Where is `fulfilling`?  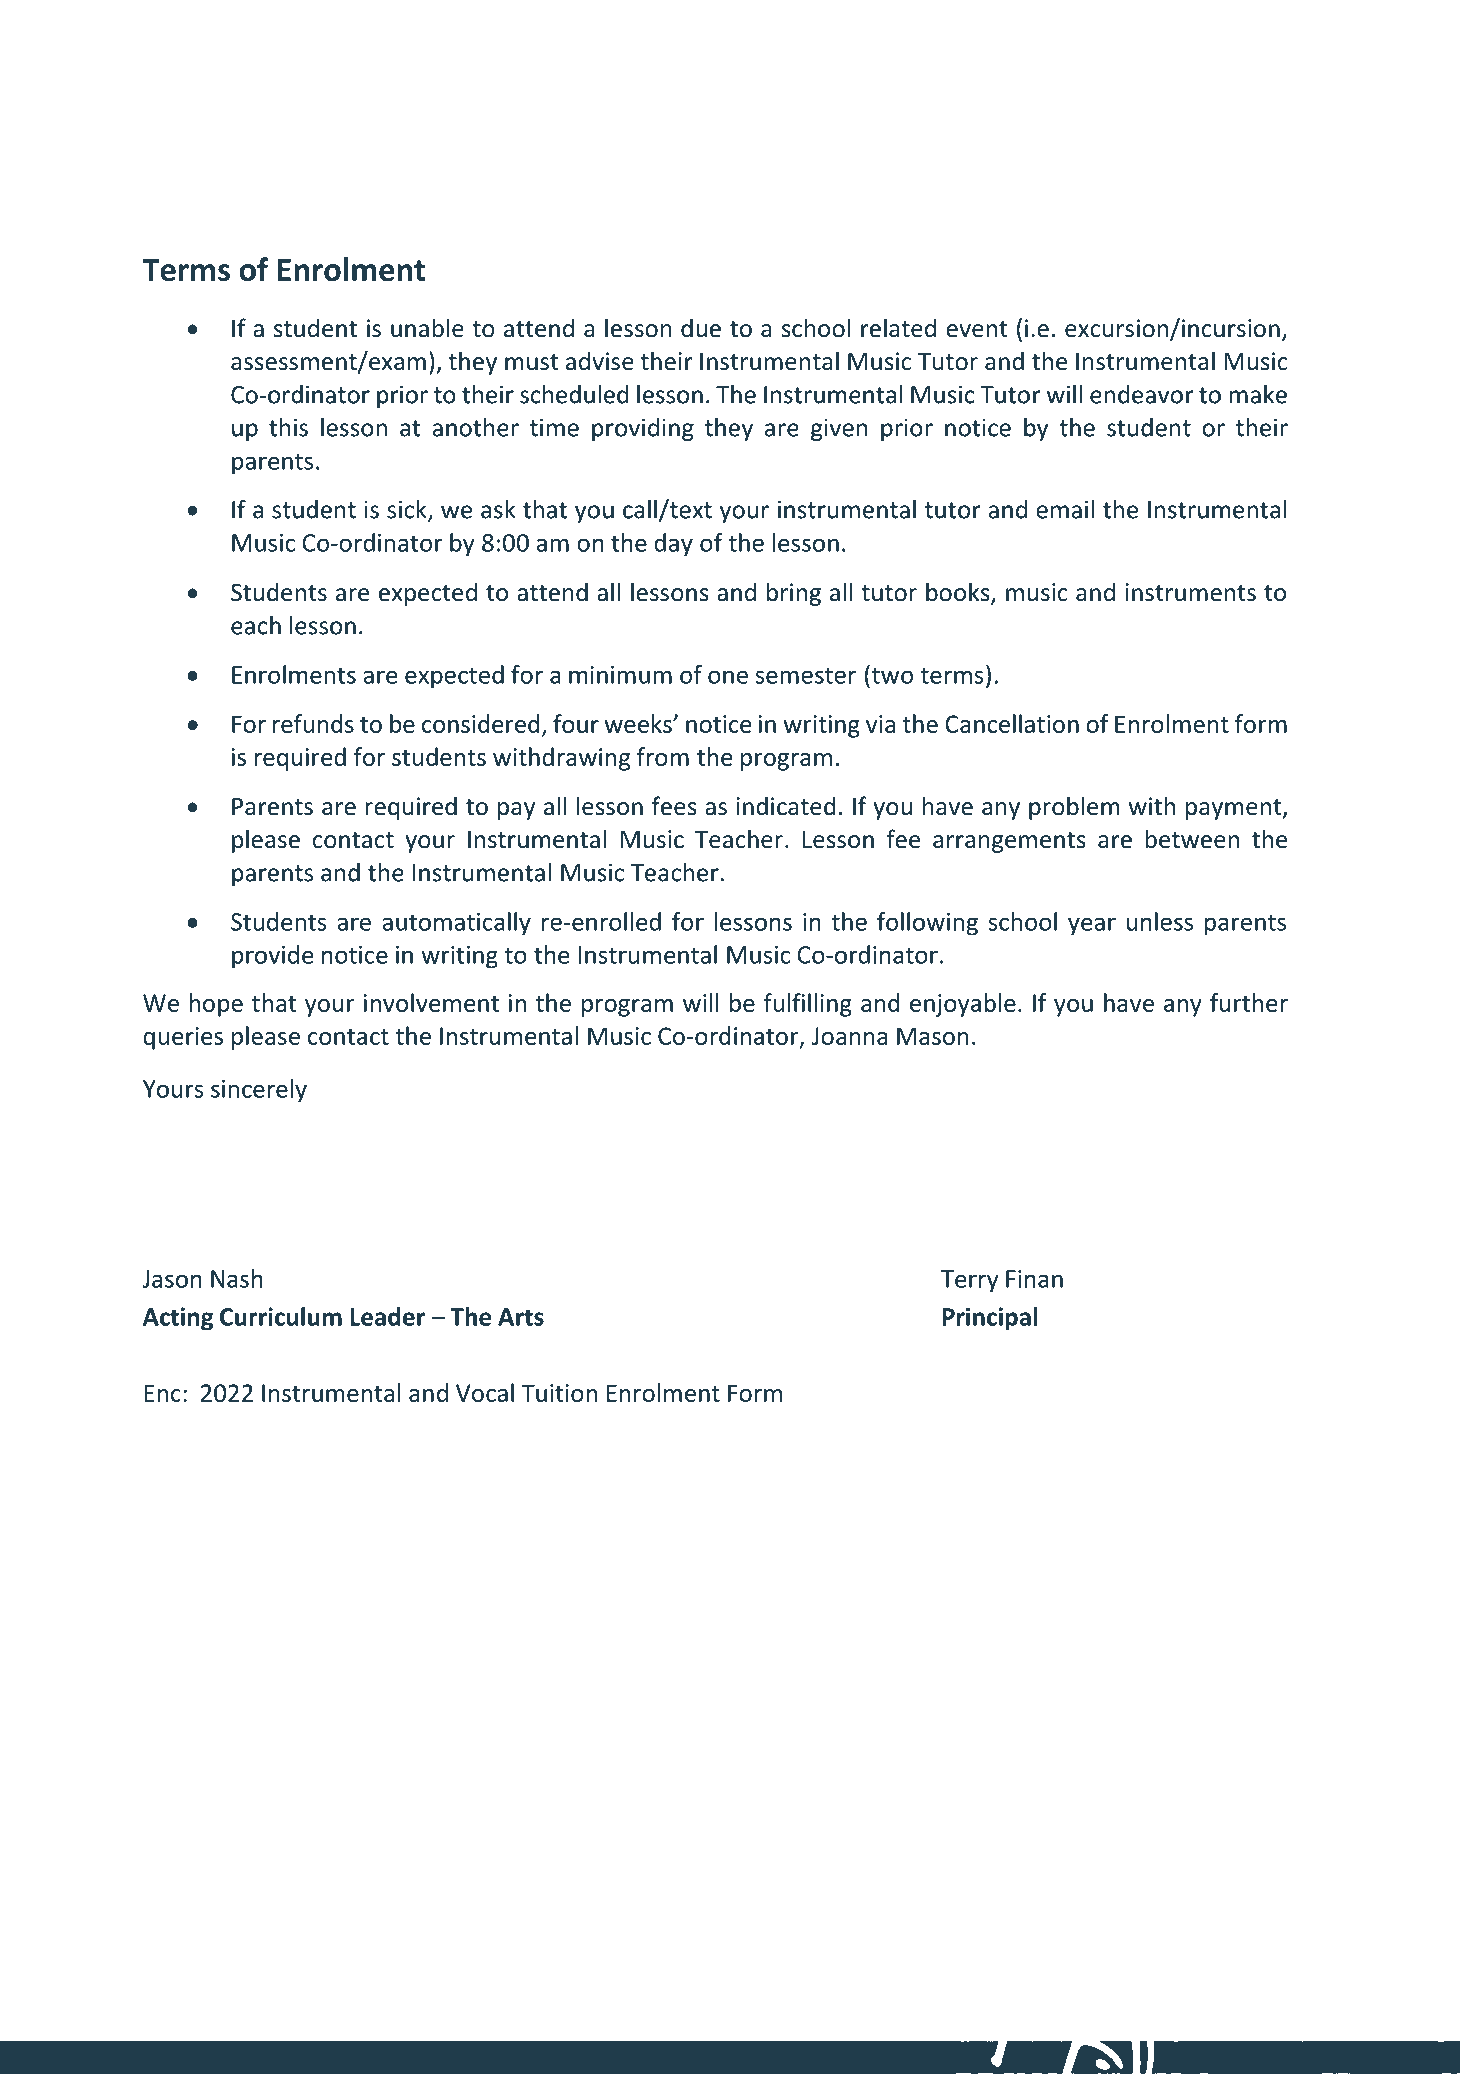
fulfilling is located at coordinates (808, 1005).
